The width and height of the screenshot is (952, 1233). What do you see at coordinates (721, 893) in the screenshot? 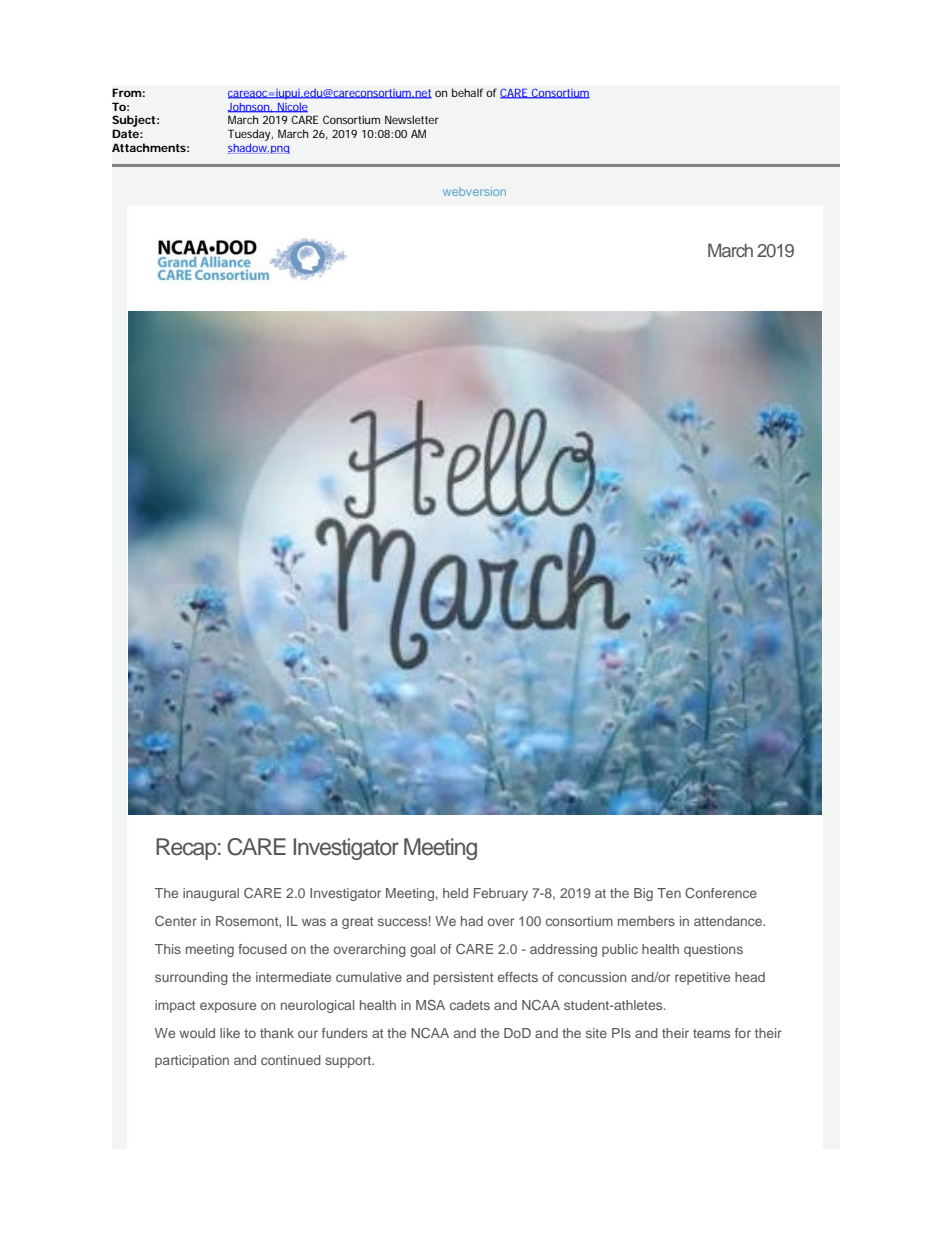
I see `Conference` at bounding box center [721, 893].
